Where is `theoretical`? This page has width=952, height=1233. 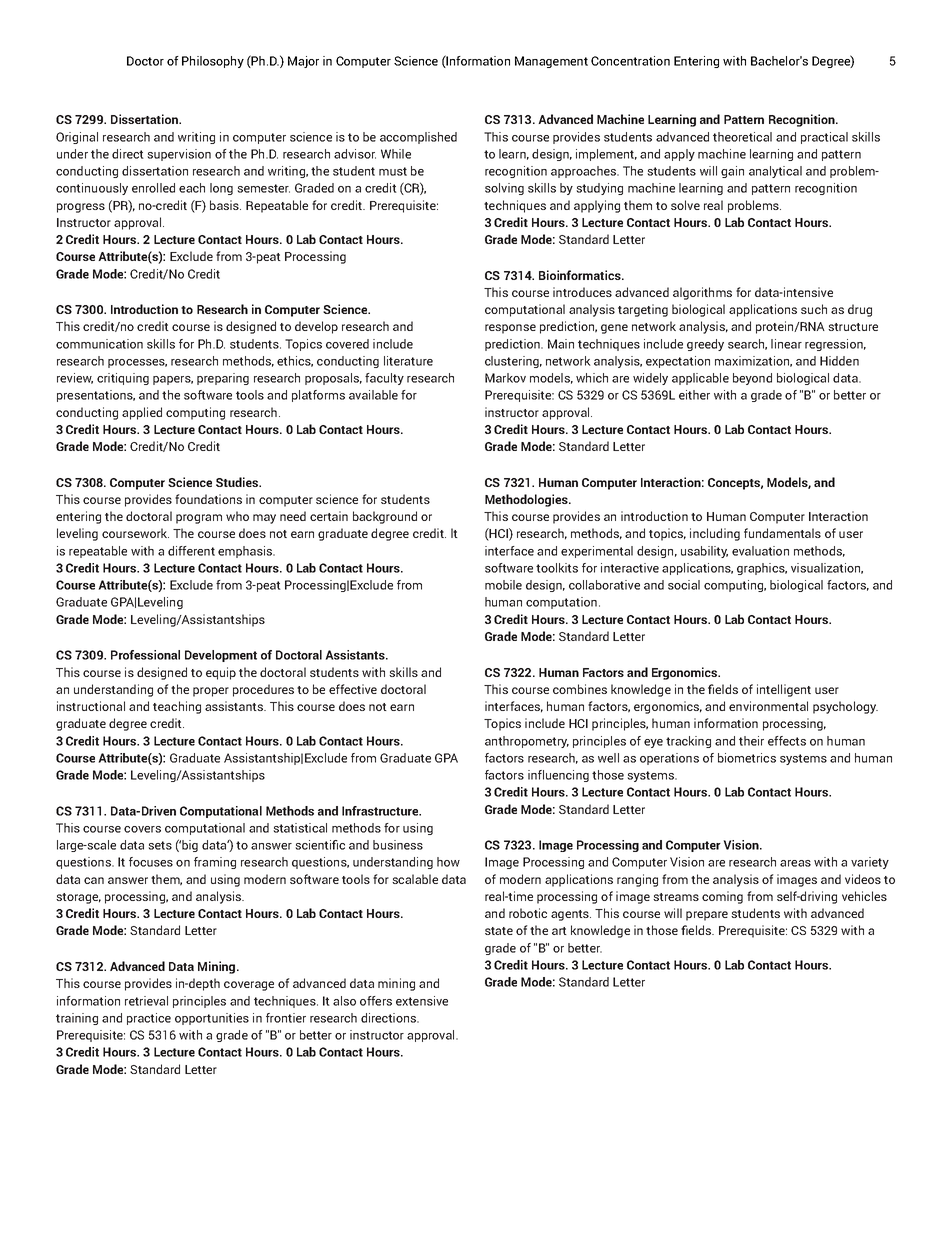
theoretical is located at coordinates (742, 137).
